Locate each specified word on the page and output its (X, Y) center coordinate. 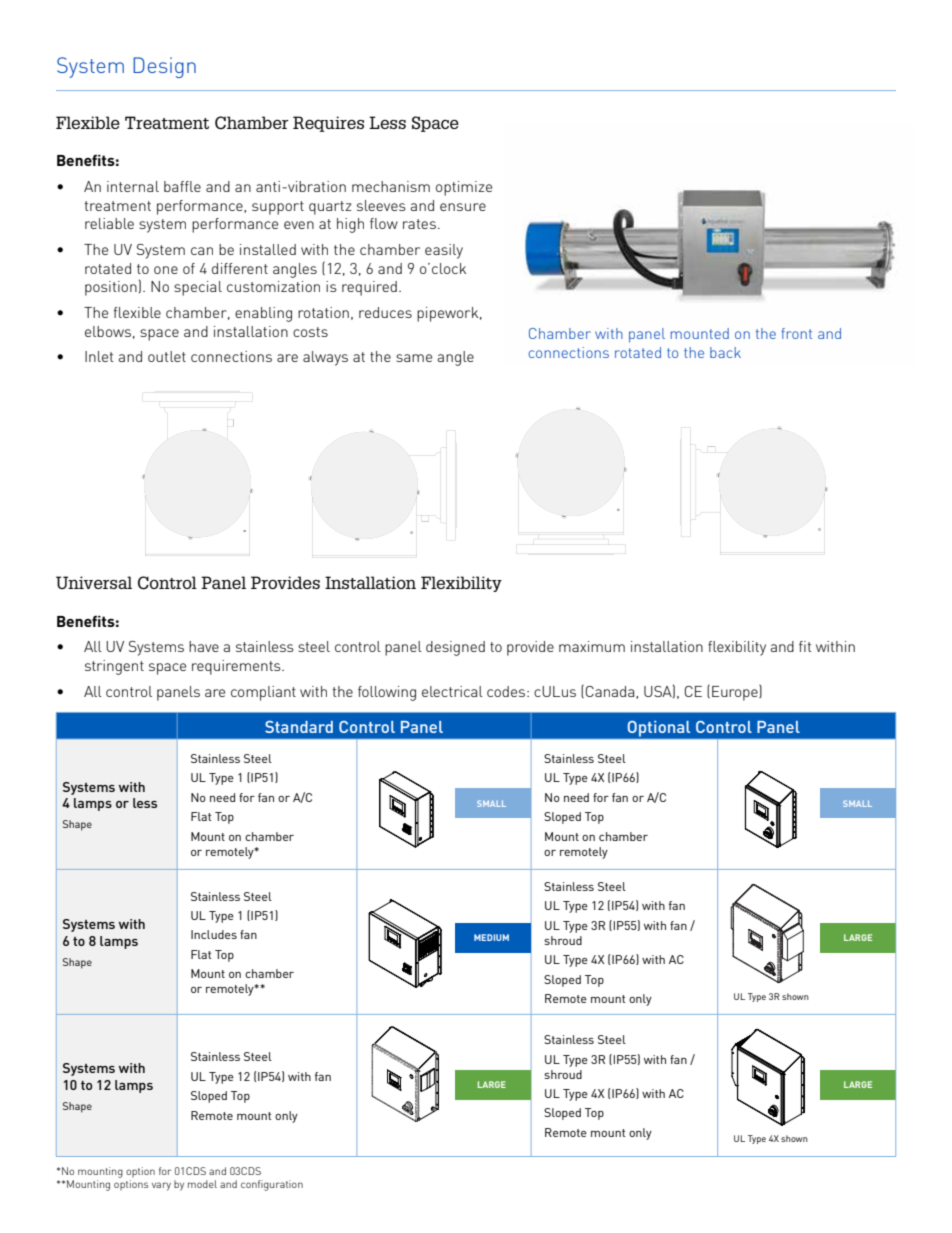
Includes (214, 934)
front (796, 333)
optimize (464, 188)
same (414, 358)
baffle (182, 186)
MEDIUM (491, 937)
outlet (167, 356)
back (725, 352)
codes (506, 691)
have (204, 646)
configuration (272, 1185)
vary (161, 1186)
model (202, 1184)
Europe (736, 692)
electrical (452, 691)
